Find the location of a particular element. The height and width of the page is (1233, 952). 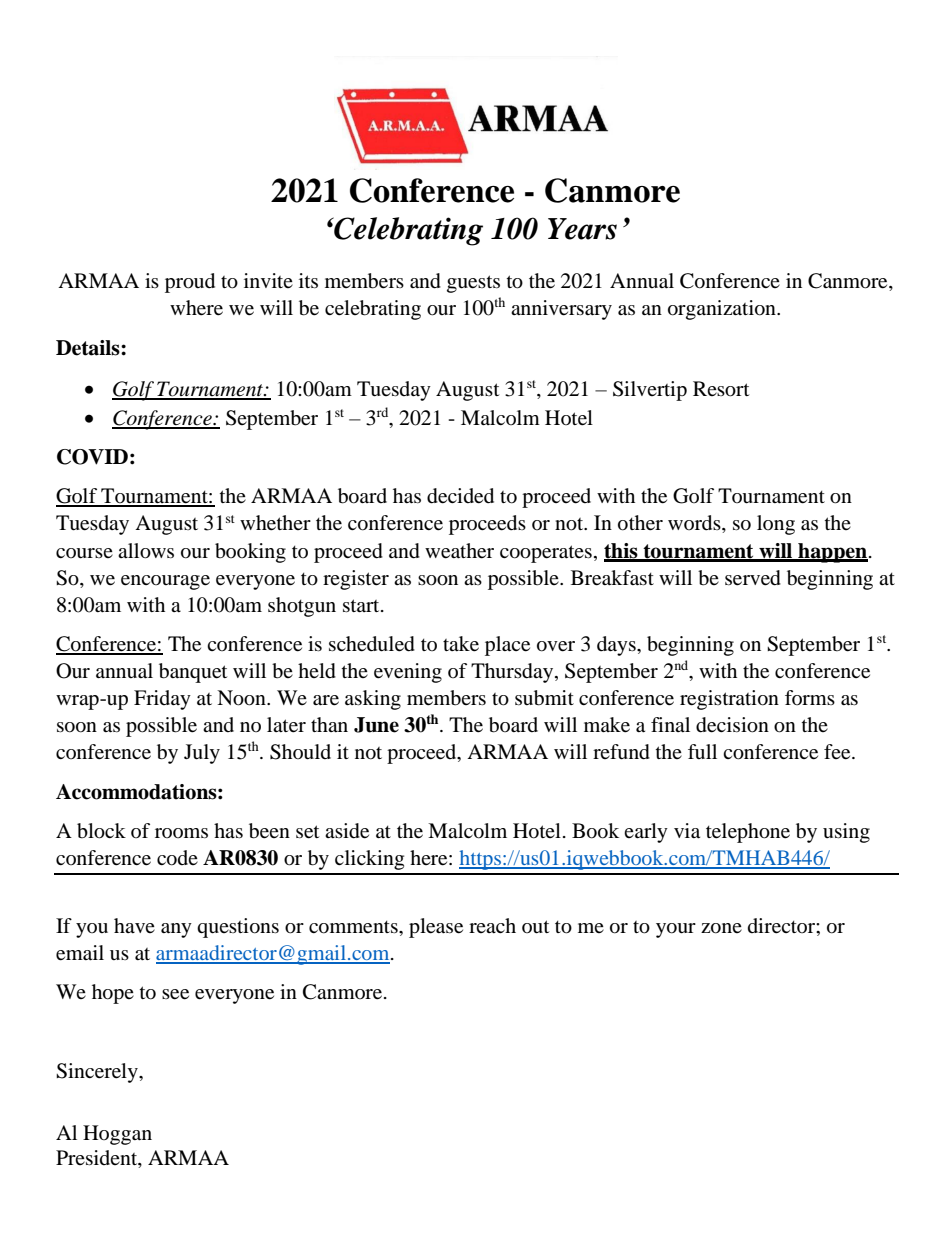

Sincerely is located at coordinates (98, 1073).
